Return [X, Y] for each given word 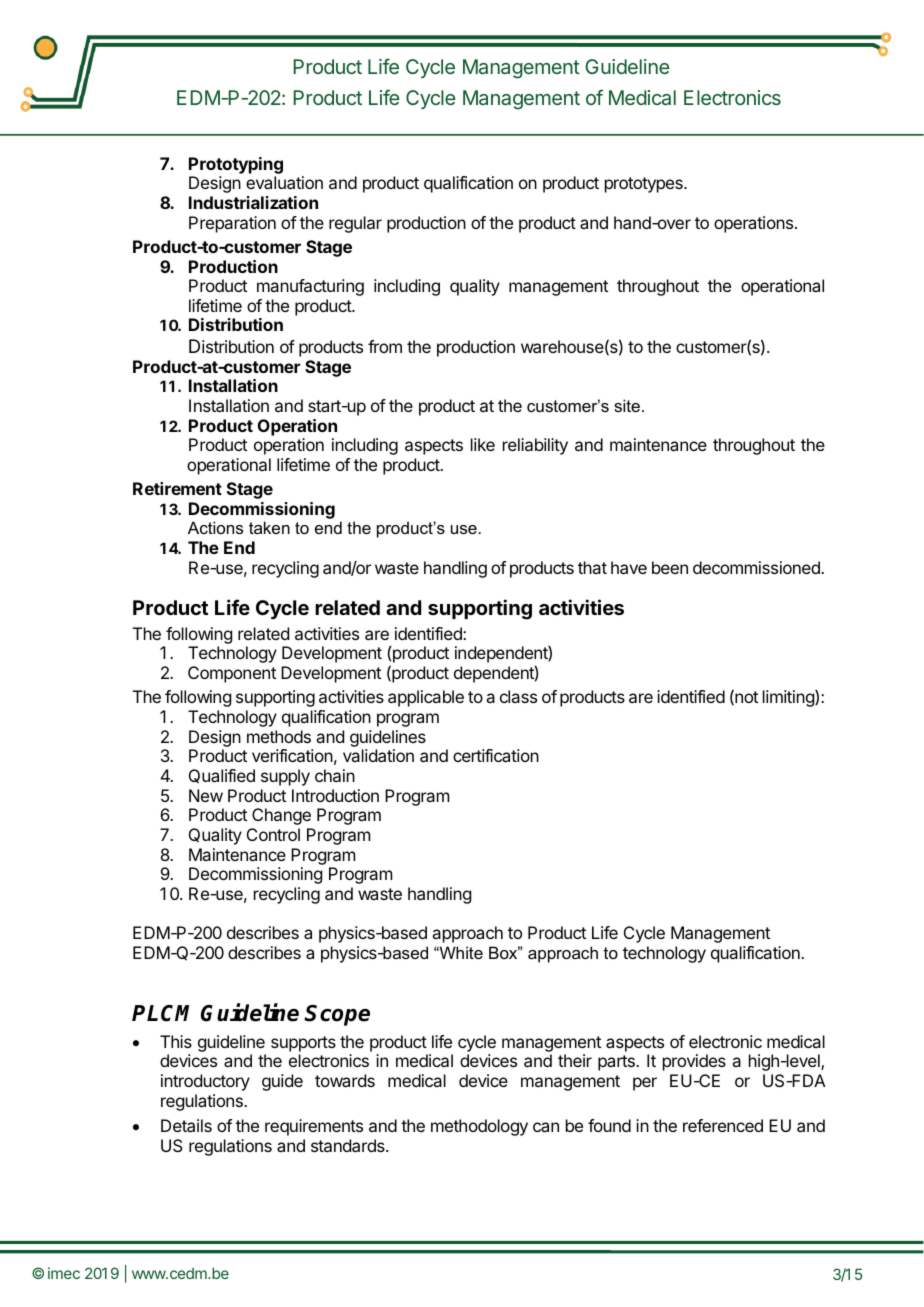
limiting [789, 698]
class [518, 696]
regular [355, 224]
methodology [479, 1127]
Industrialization [253, 202]
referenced [723, 1125]
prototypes [645, 185]
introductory [205, 1082]
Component [232, 674]
